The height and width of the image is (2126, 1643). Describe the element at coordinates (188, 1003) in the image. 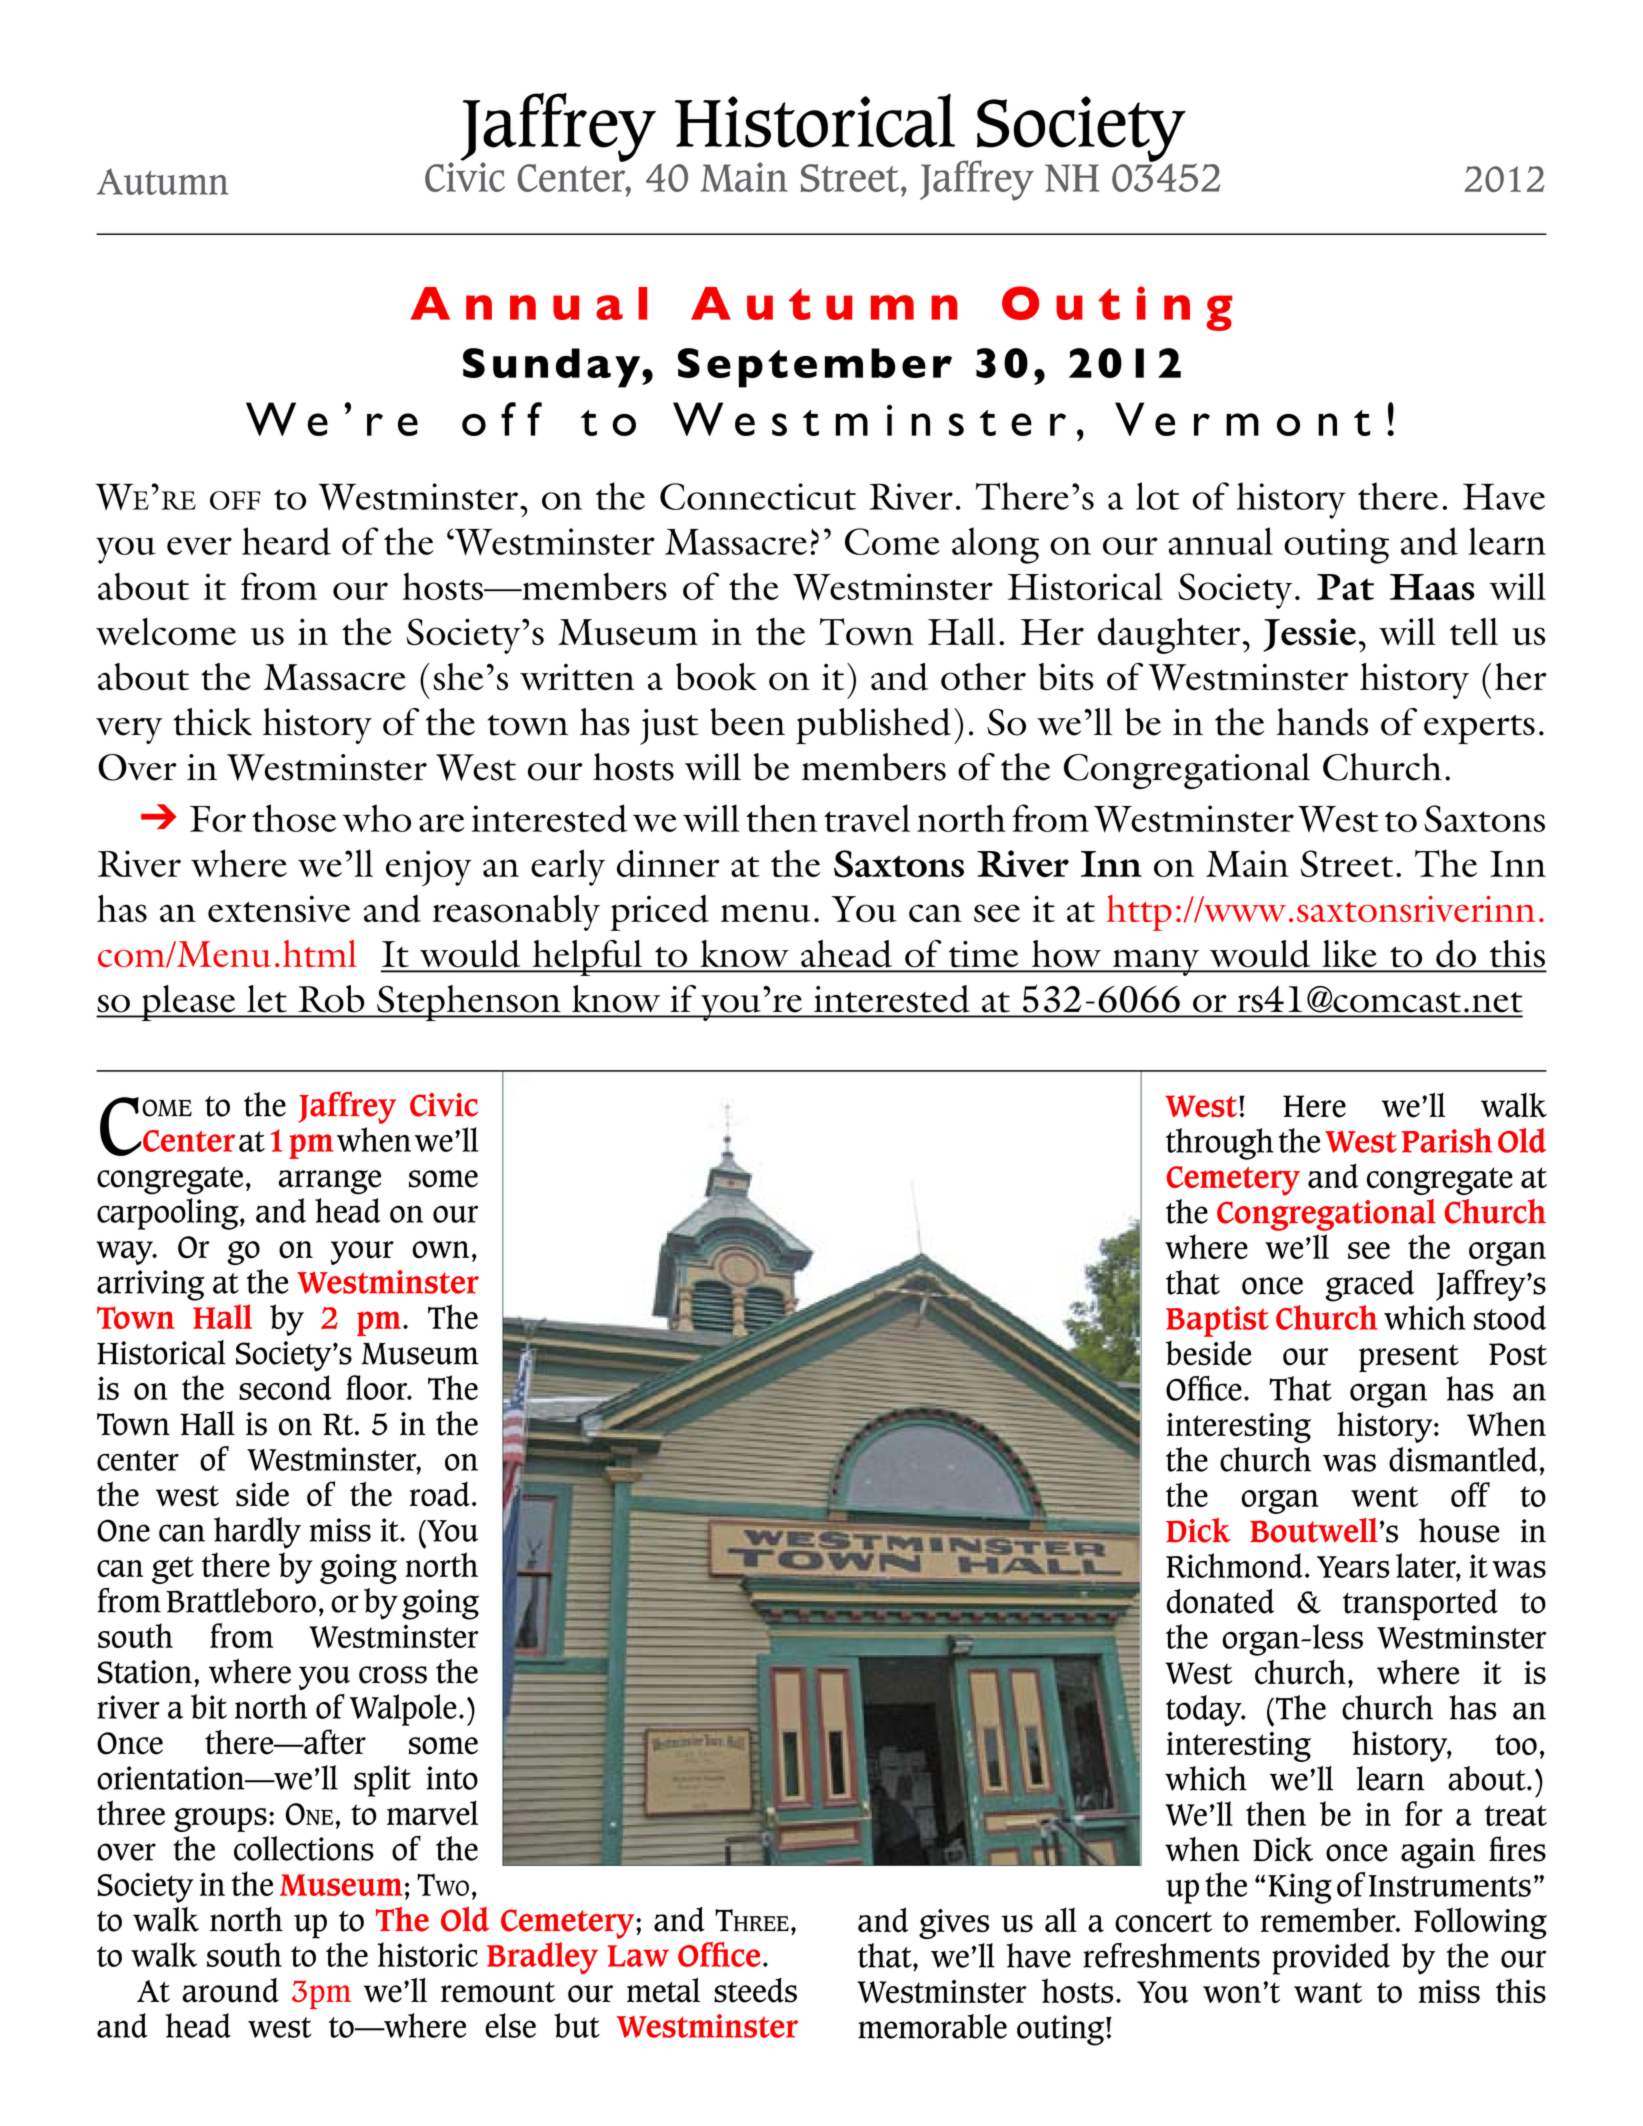

I see `please` at that location.
